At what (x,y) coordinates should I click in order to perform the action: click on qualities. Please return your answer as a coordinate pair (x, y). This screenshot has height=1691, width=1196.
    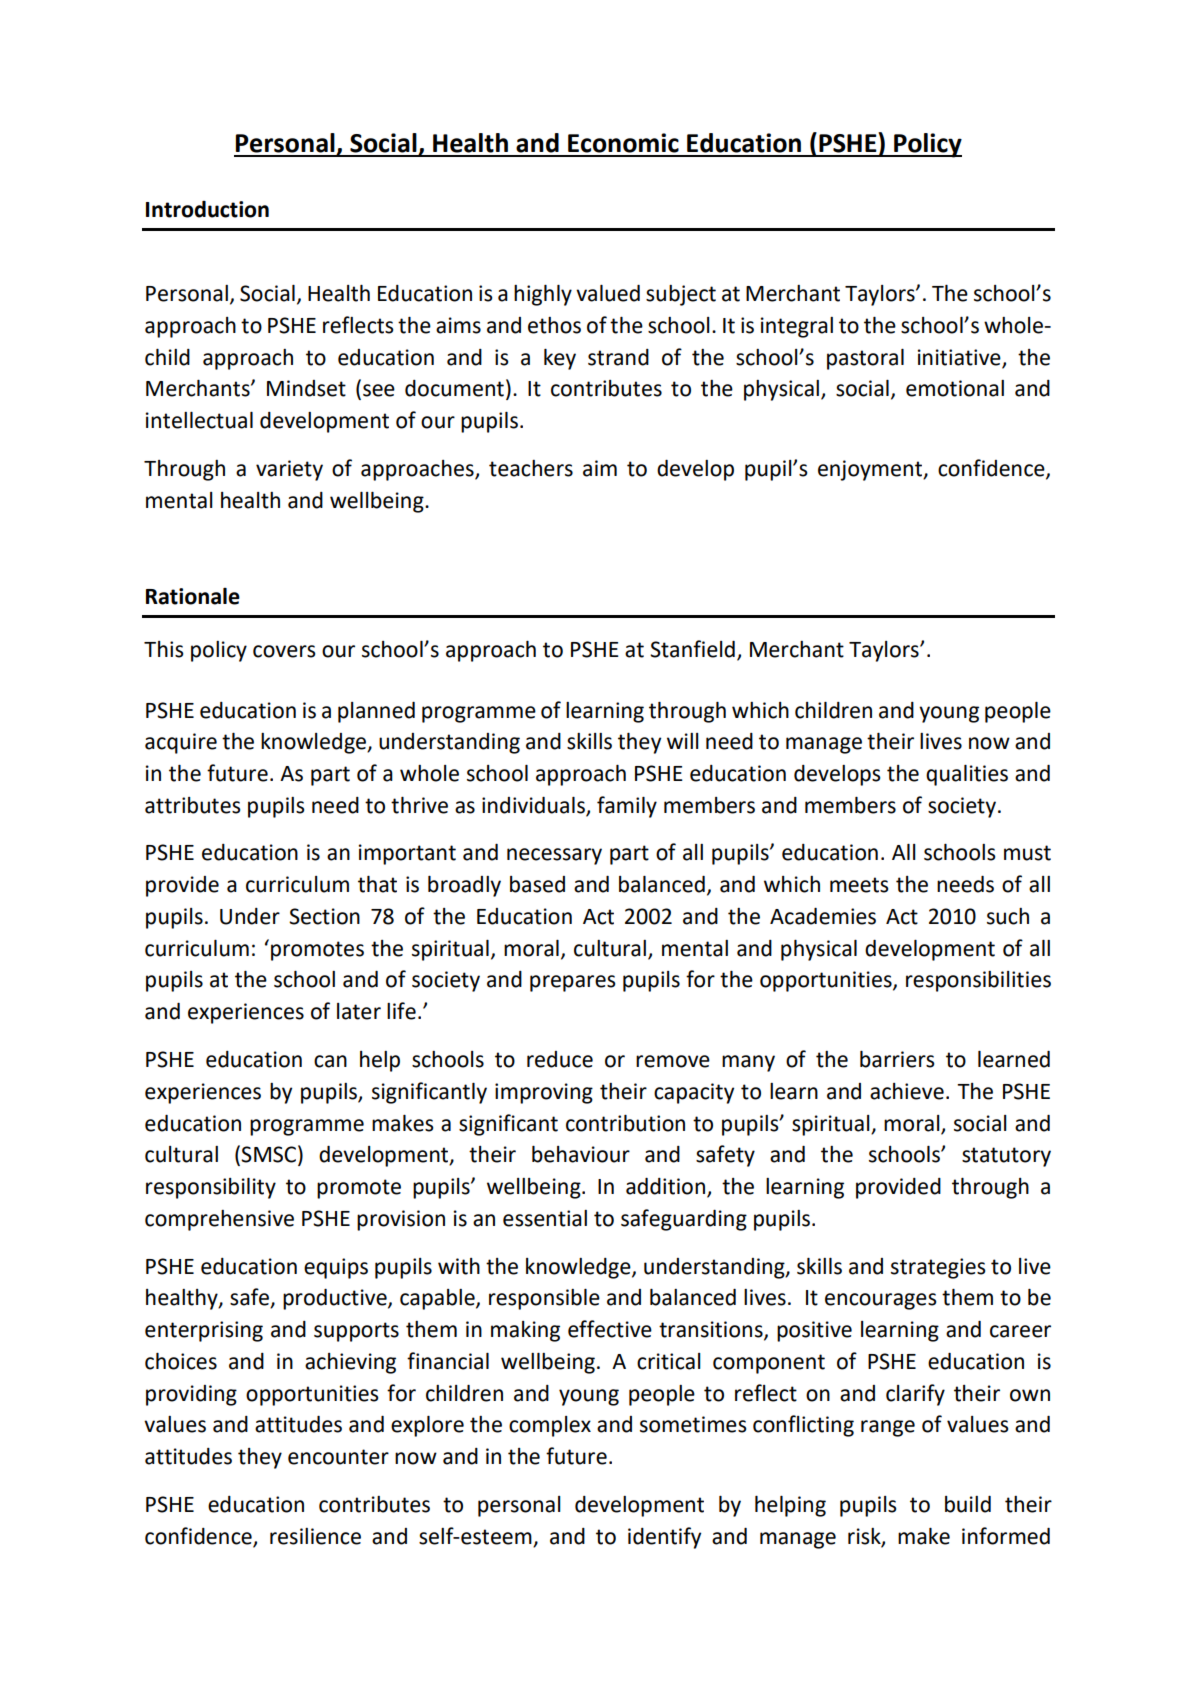
    Looking at the image, I should click on (967, 775).
